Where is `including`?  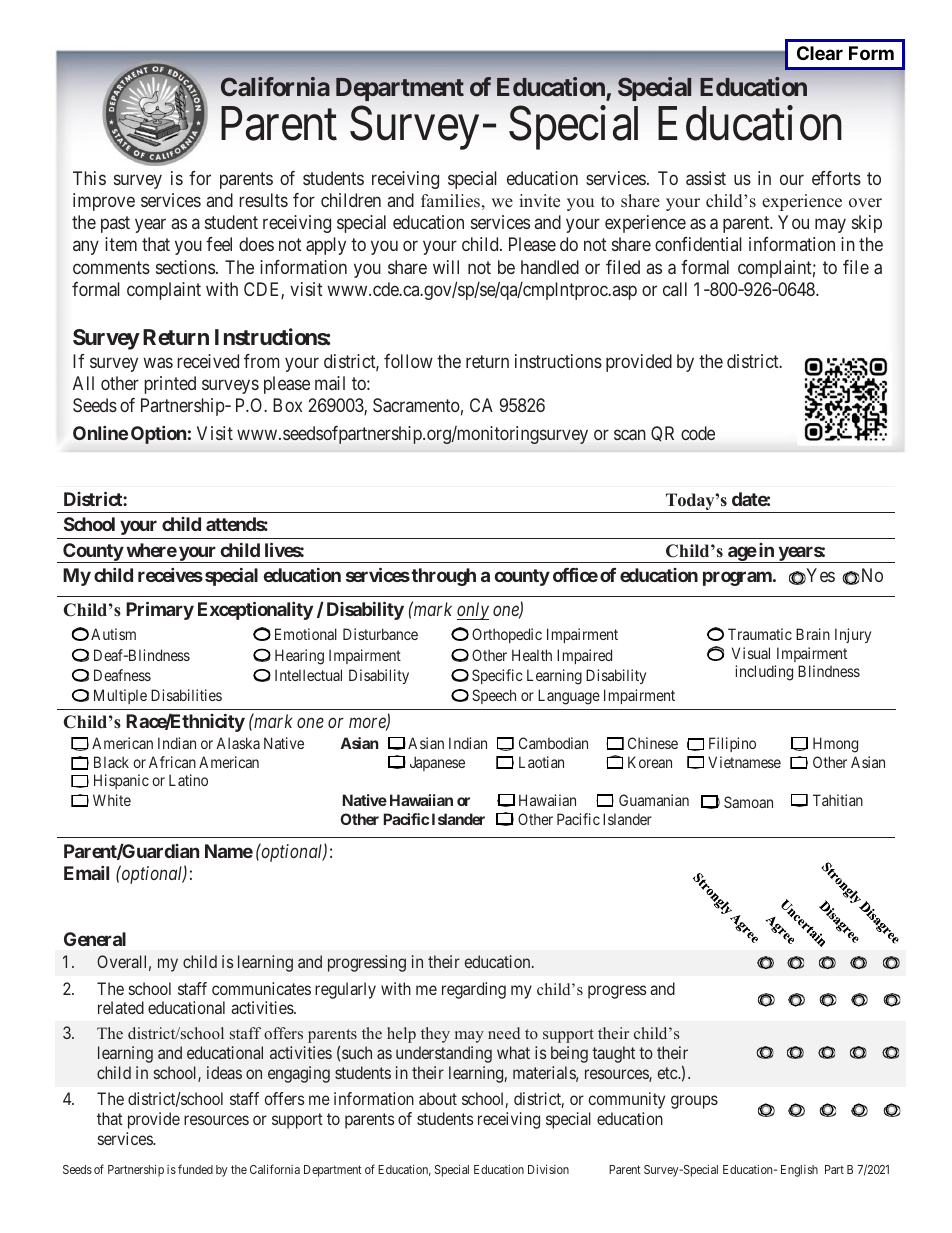
including is located at coordinates (764, 673).
